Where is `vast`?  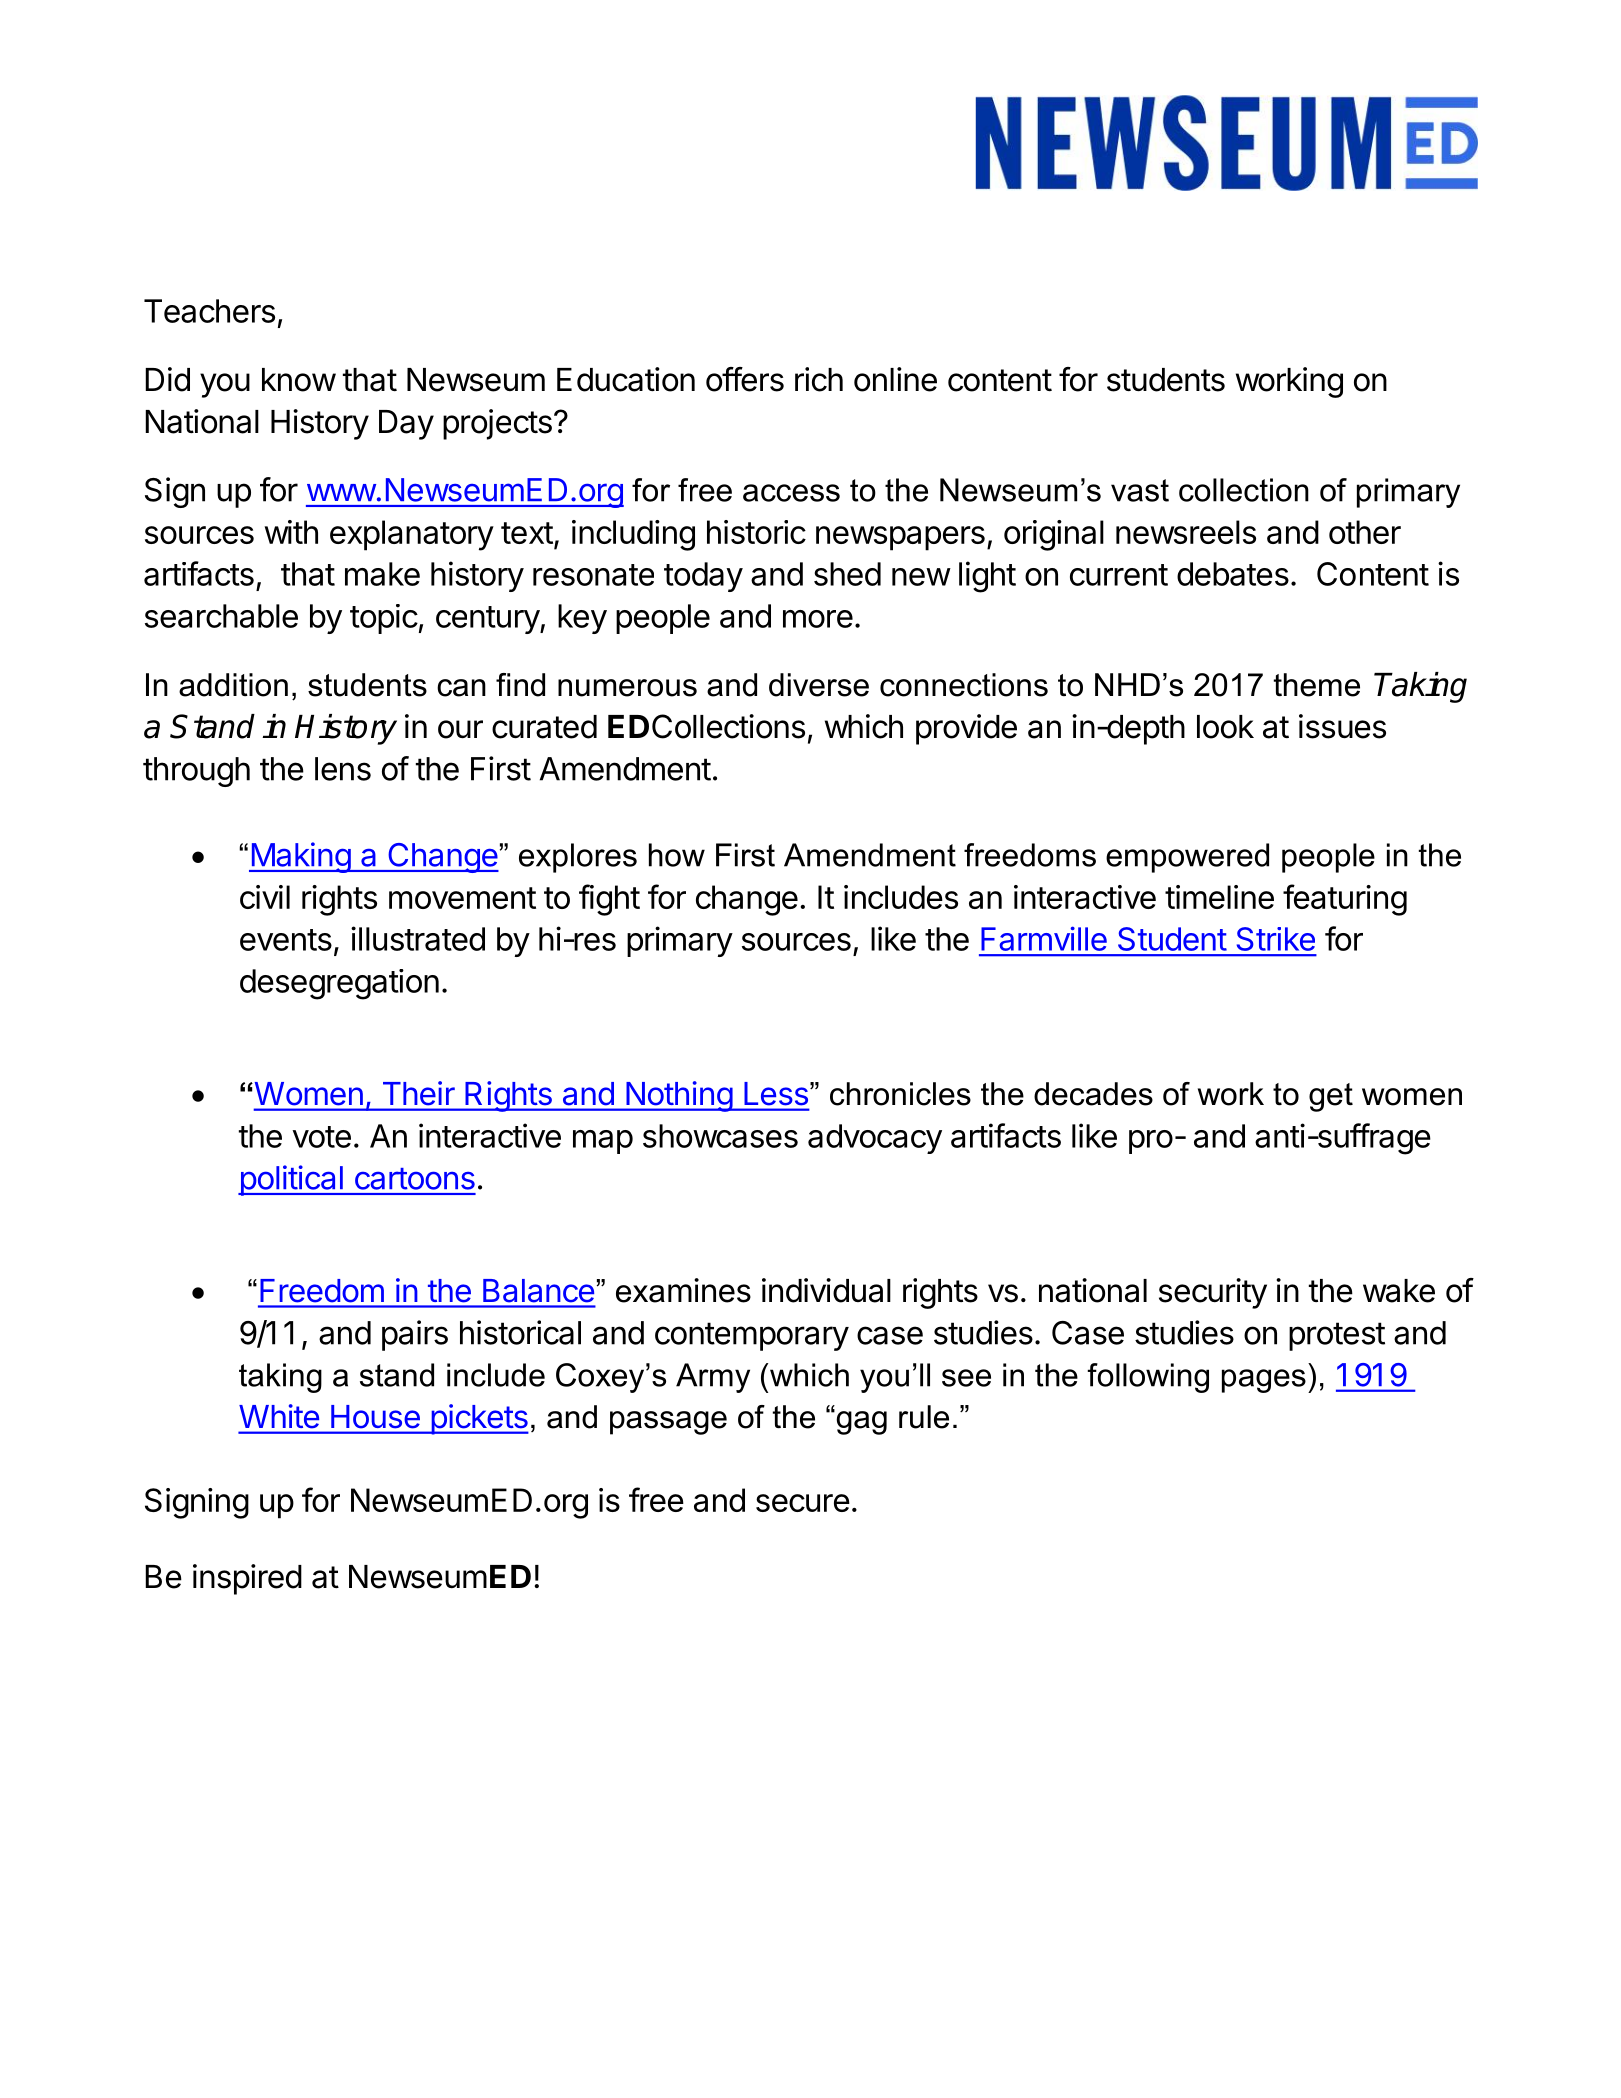
vast is located at coordinates (1140, 490).
